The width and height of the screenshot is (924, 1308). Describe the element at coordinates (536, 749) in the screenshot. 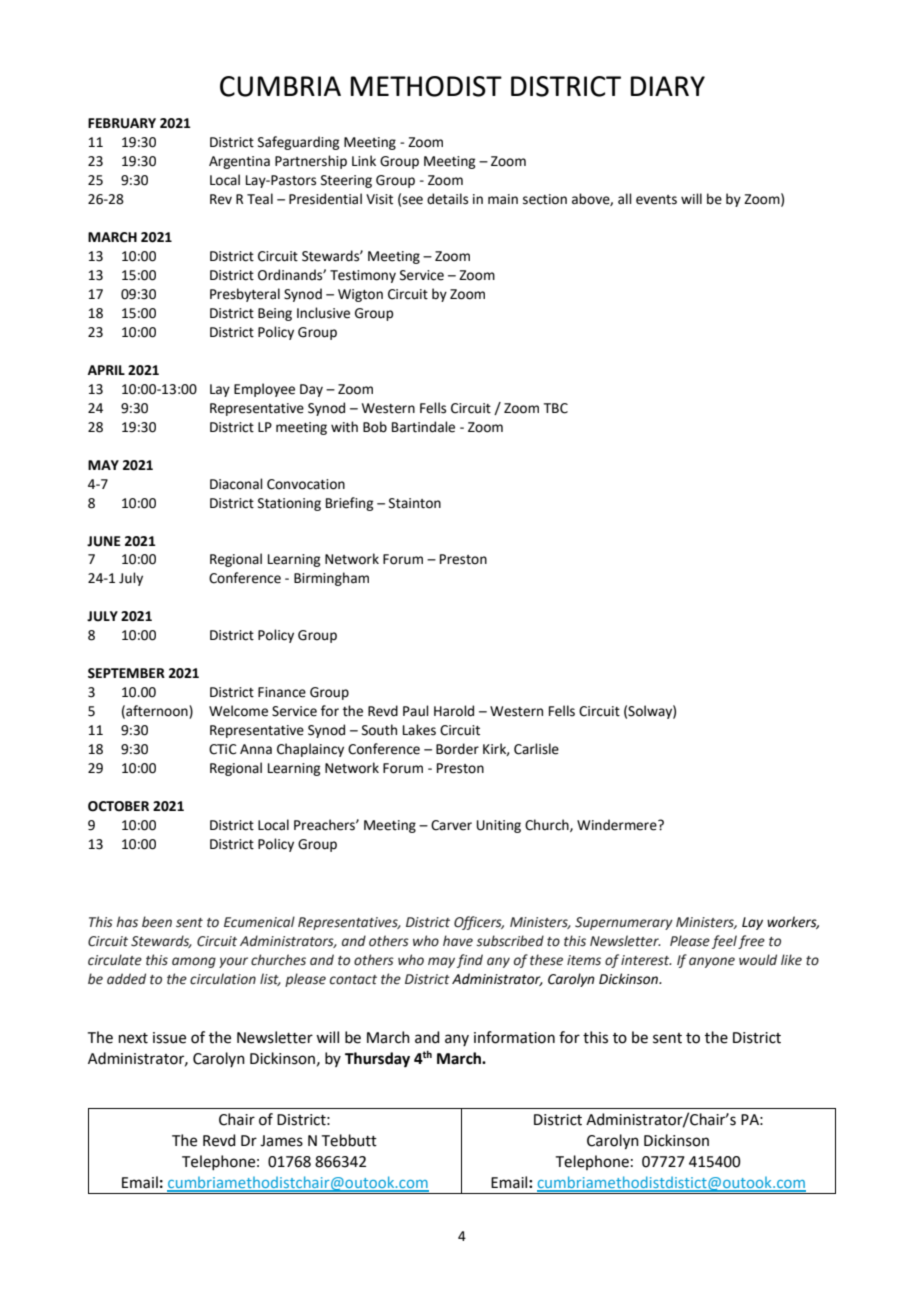

I see `Carlisle` at that location.
